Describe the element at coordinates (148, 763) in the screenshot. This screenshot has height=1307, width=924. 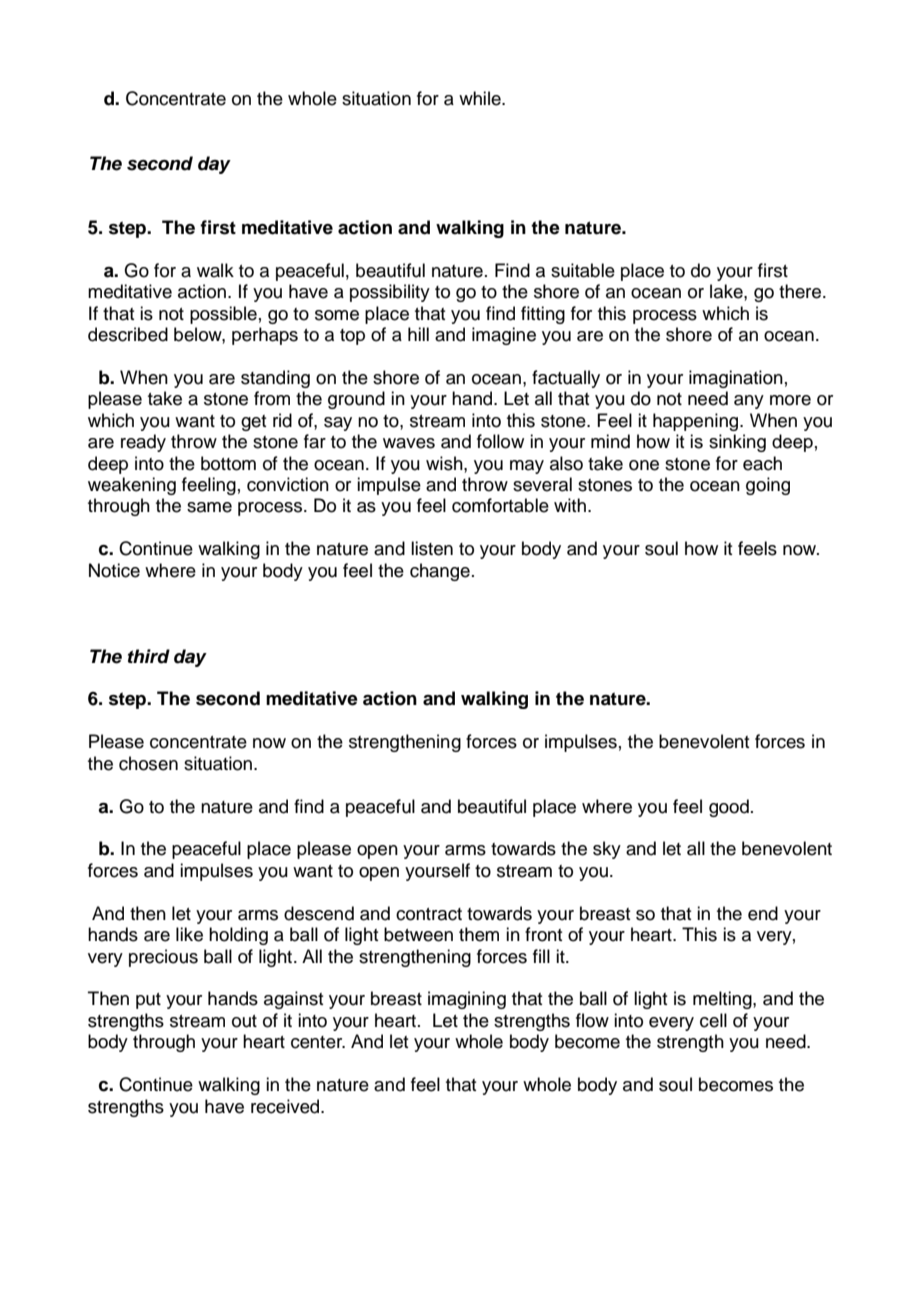
I see `chosen` at that location.
